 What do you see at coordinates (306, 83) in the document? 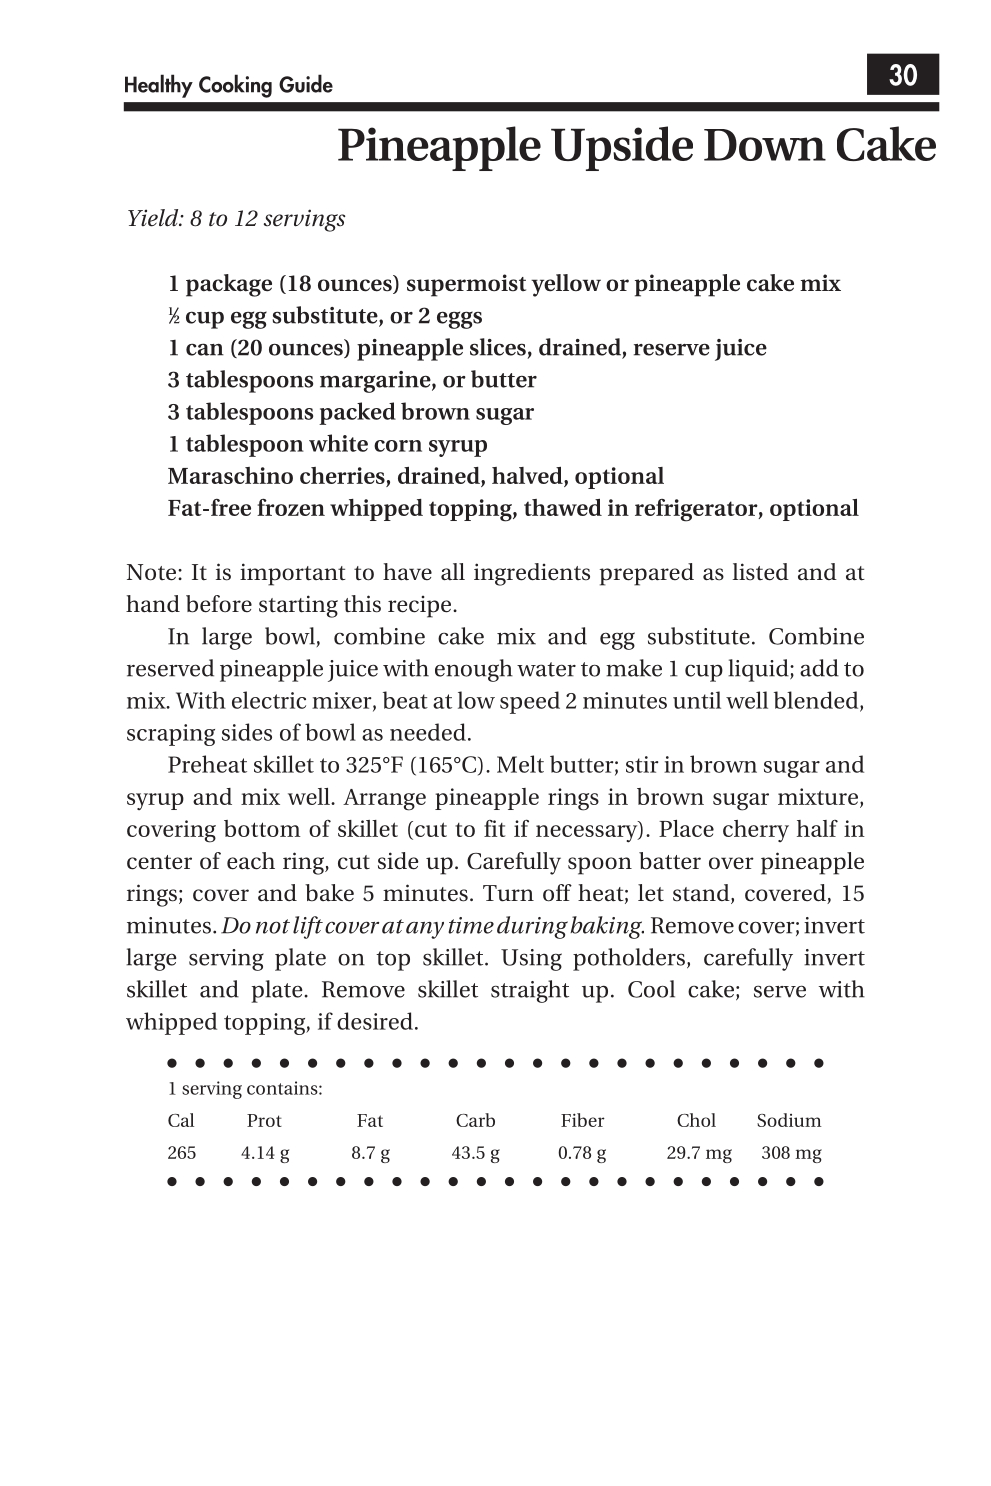
I see `Guide` at bounding box center [306, 83].
